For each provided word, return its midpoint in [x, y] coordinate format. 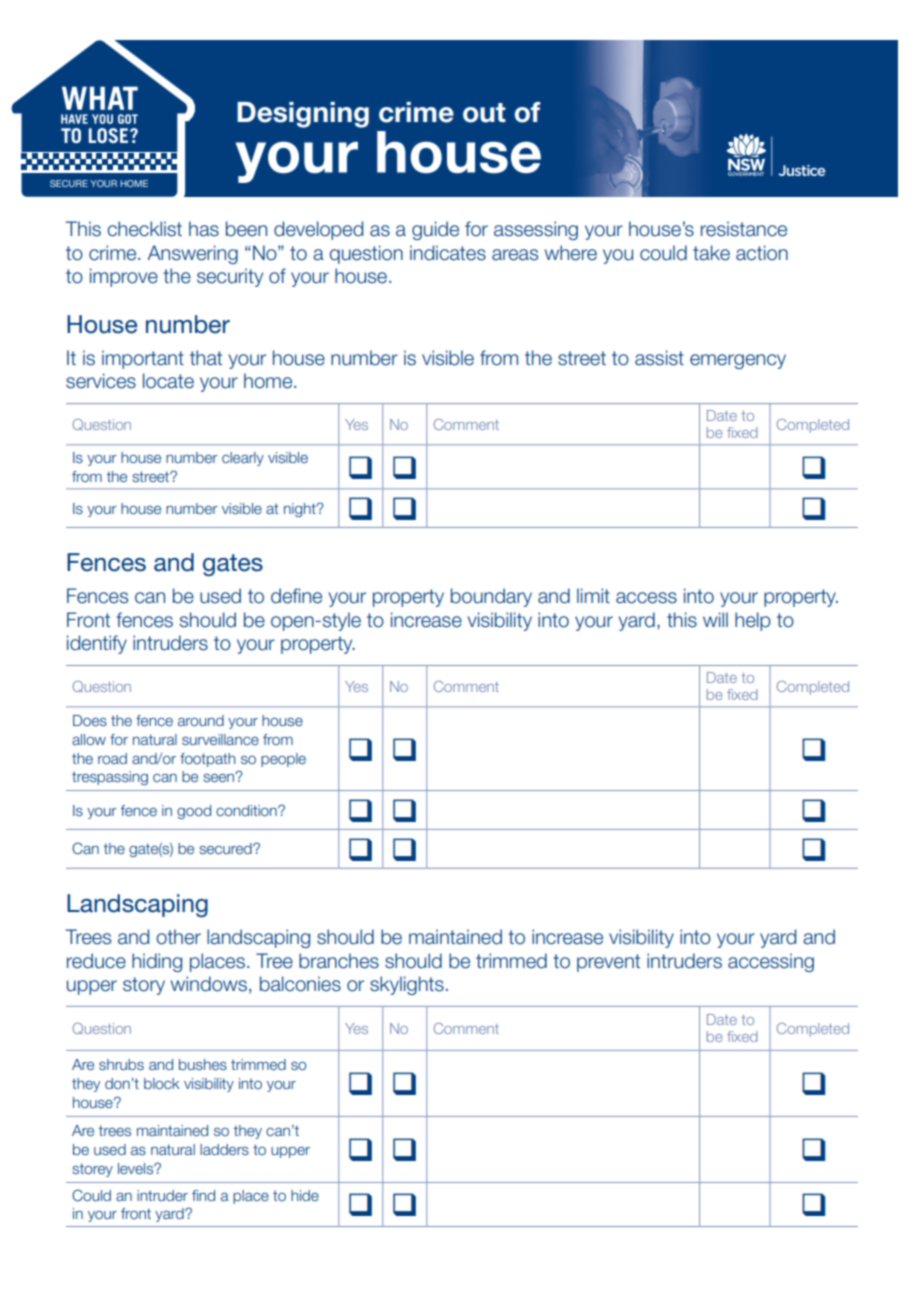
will [715, 619]
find [203, 1195]
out [484, 113]
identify [97, 644]
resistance [744, 229]
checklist [144, 229]
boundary [491, 597]
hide [305, 1195]
